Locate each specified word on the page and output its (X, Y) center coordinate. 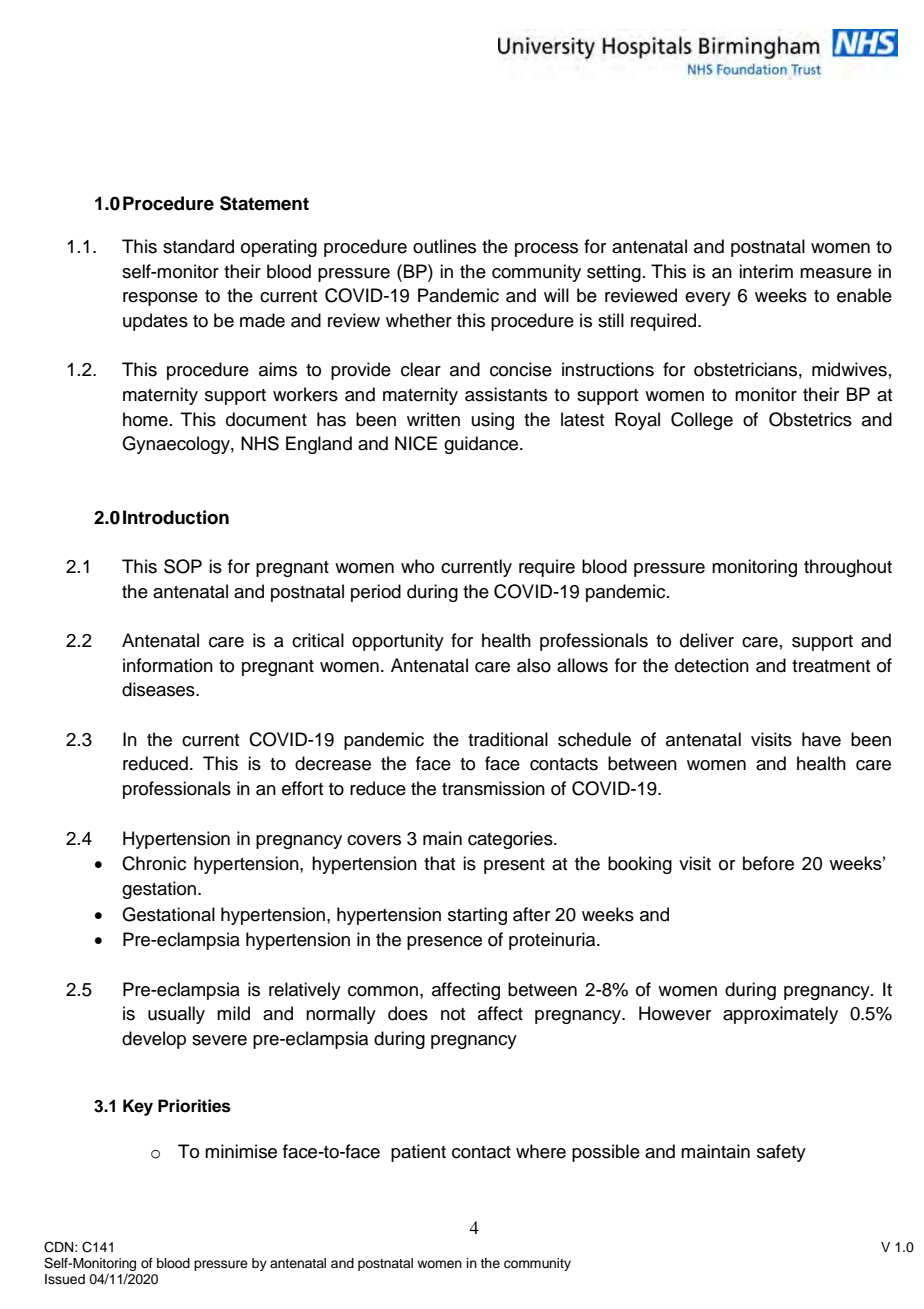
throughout (848, 568)
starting (477, 916)
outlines (444, 246)
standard (198, 246)
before (768, 863)
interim (766, 271)
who (417, 566)
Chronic (154, 863)
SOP (183, 566)
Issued (65, 1279)
